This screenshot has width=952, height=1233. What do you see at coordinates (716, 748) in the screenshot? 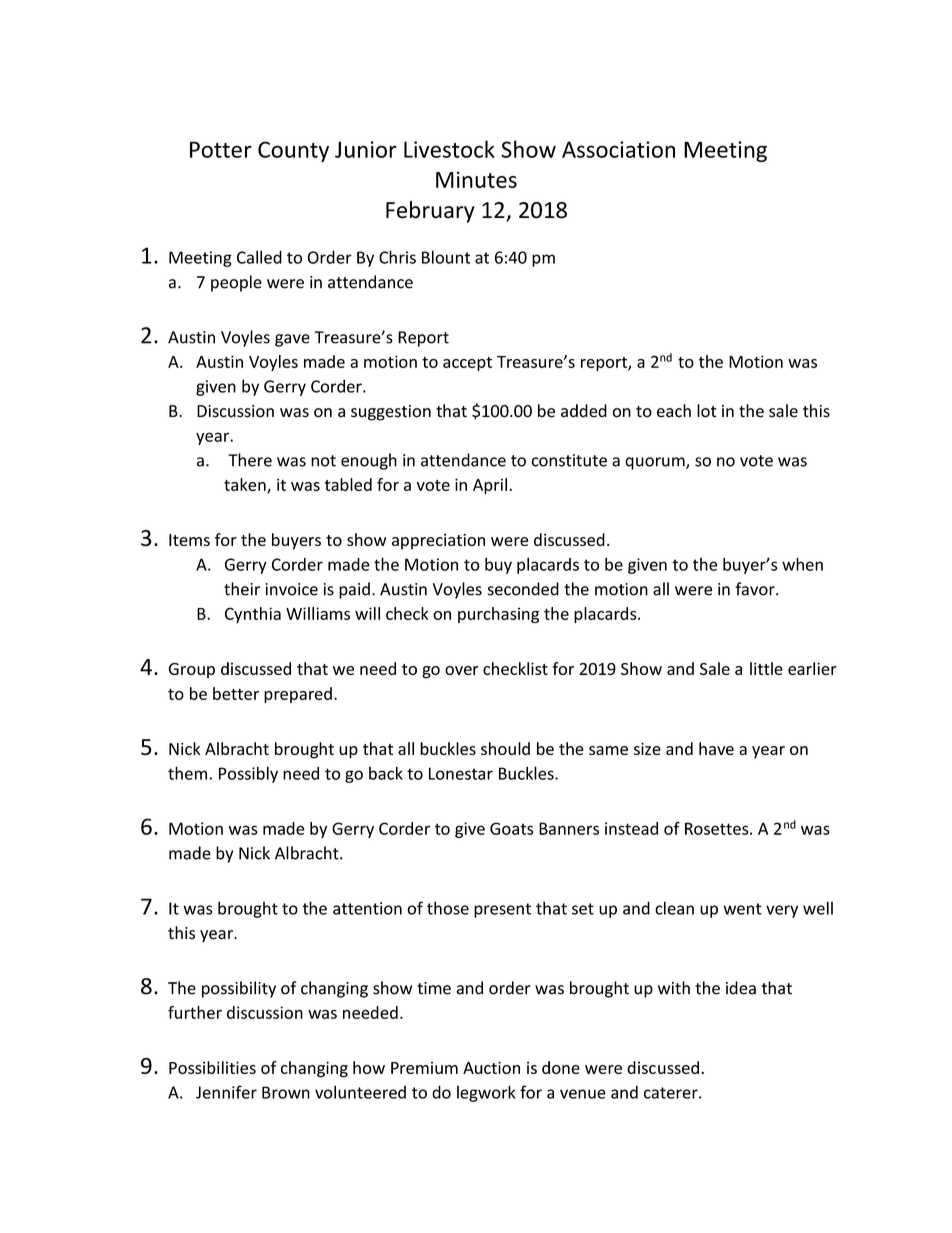
I see `have` at bounding box center [716, 748].
